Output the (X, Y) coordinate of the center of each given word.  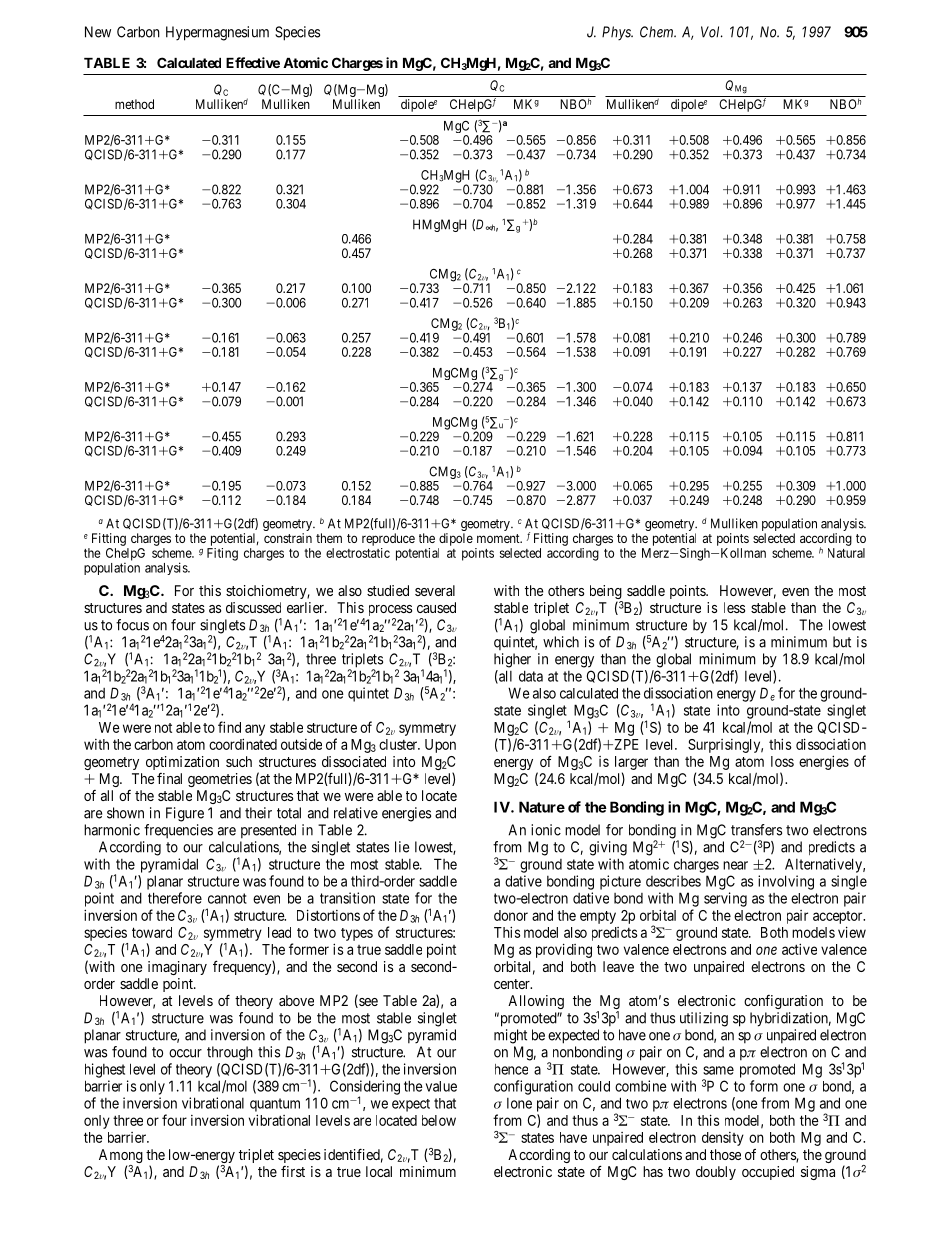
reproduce (388, 539)
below (439, 1120)
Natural (846, 553)
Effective (253, 62)
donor (511, 915)
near (735, 865)
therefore (175, 898)
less (734, 607)
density (723, 1139)
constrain (288, 538)
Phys (617, 33)
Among (121, 1157)
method (134, 104)
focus (132, 625)
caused (436, 607)
